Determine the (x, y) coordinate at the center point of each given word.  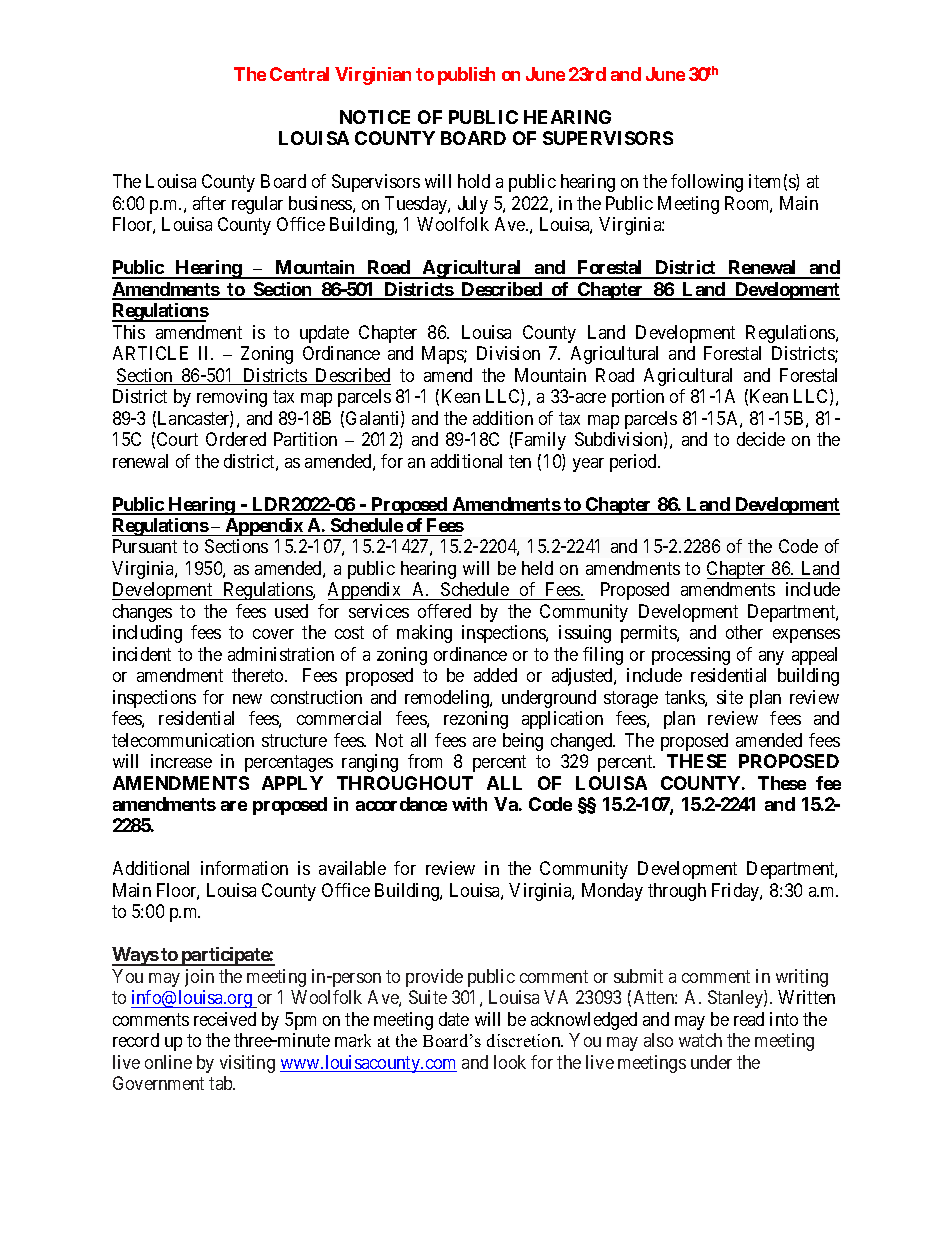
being (523, 742)
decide (761, 439)
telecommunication (183, 740)
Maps (443, 355)
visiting (247, 1064)
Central (299, 74)
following (707, 183)
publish (466, 76)
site (730, 697)
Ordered (236, 439)
